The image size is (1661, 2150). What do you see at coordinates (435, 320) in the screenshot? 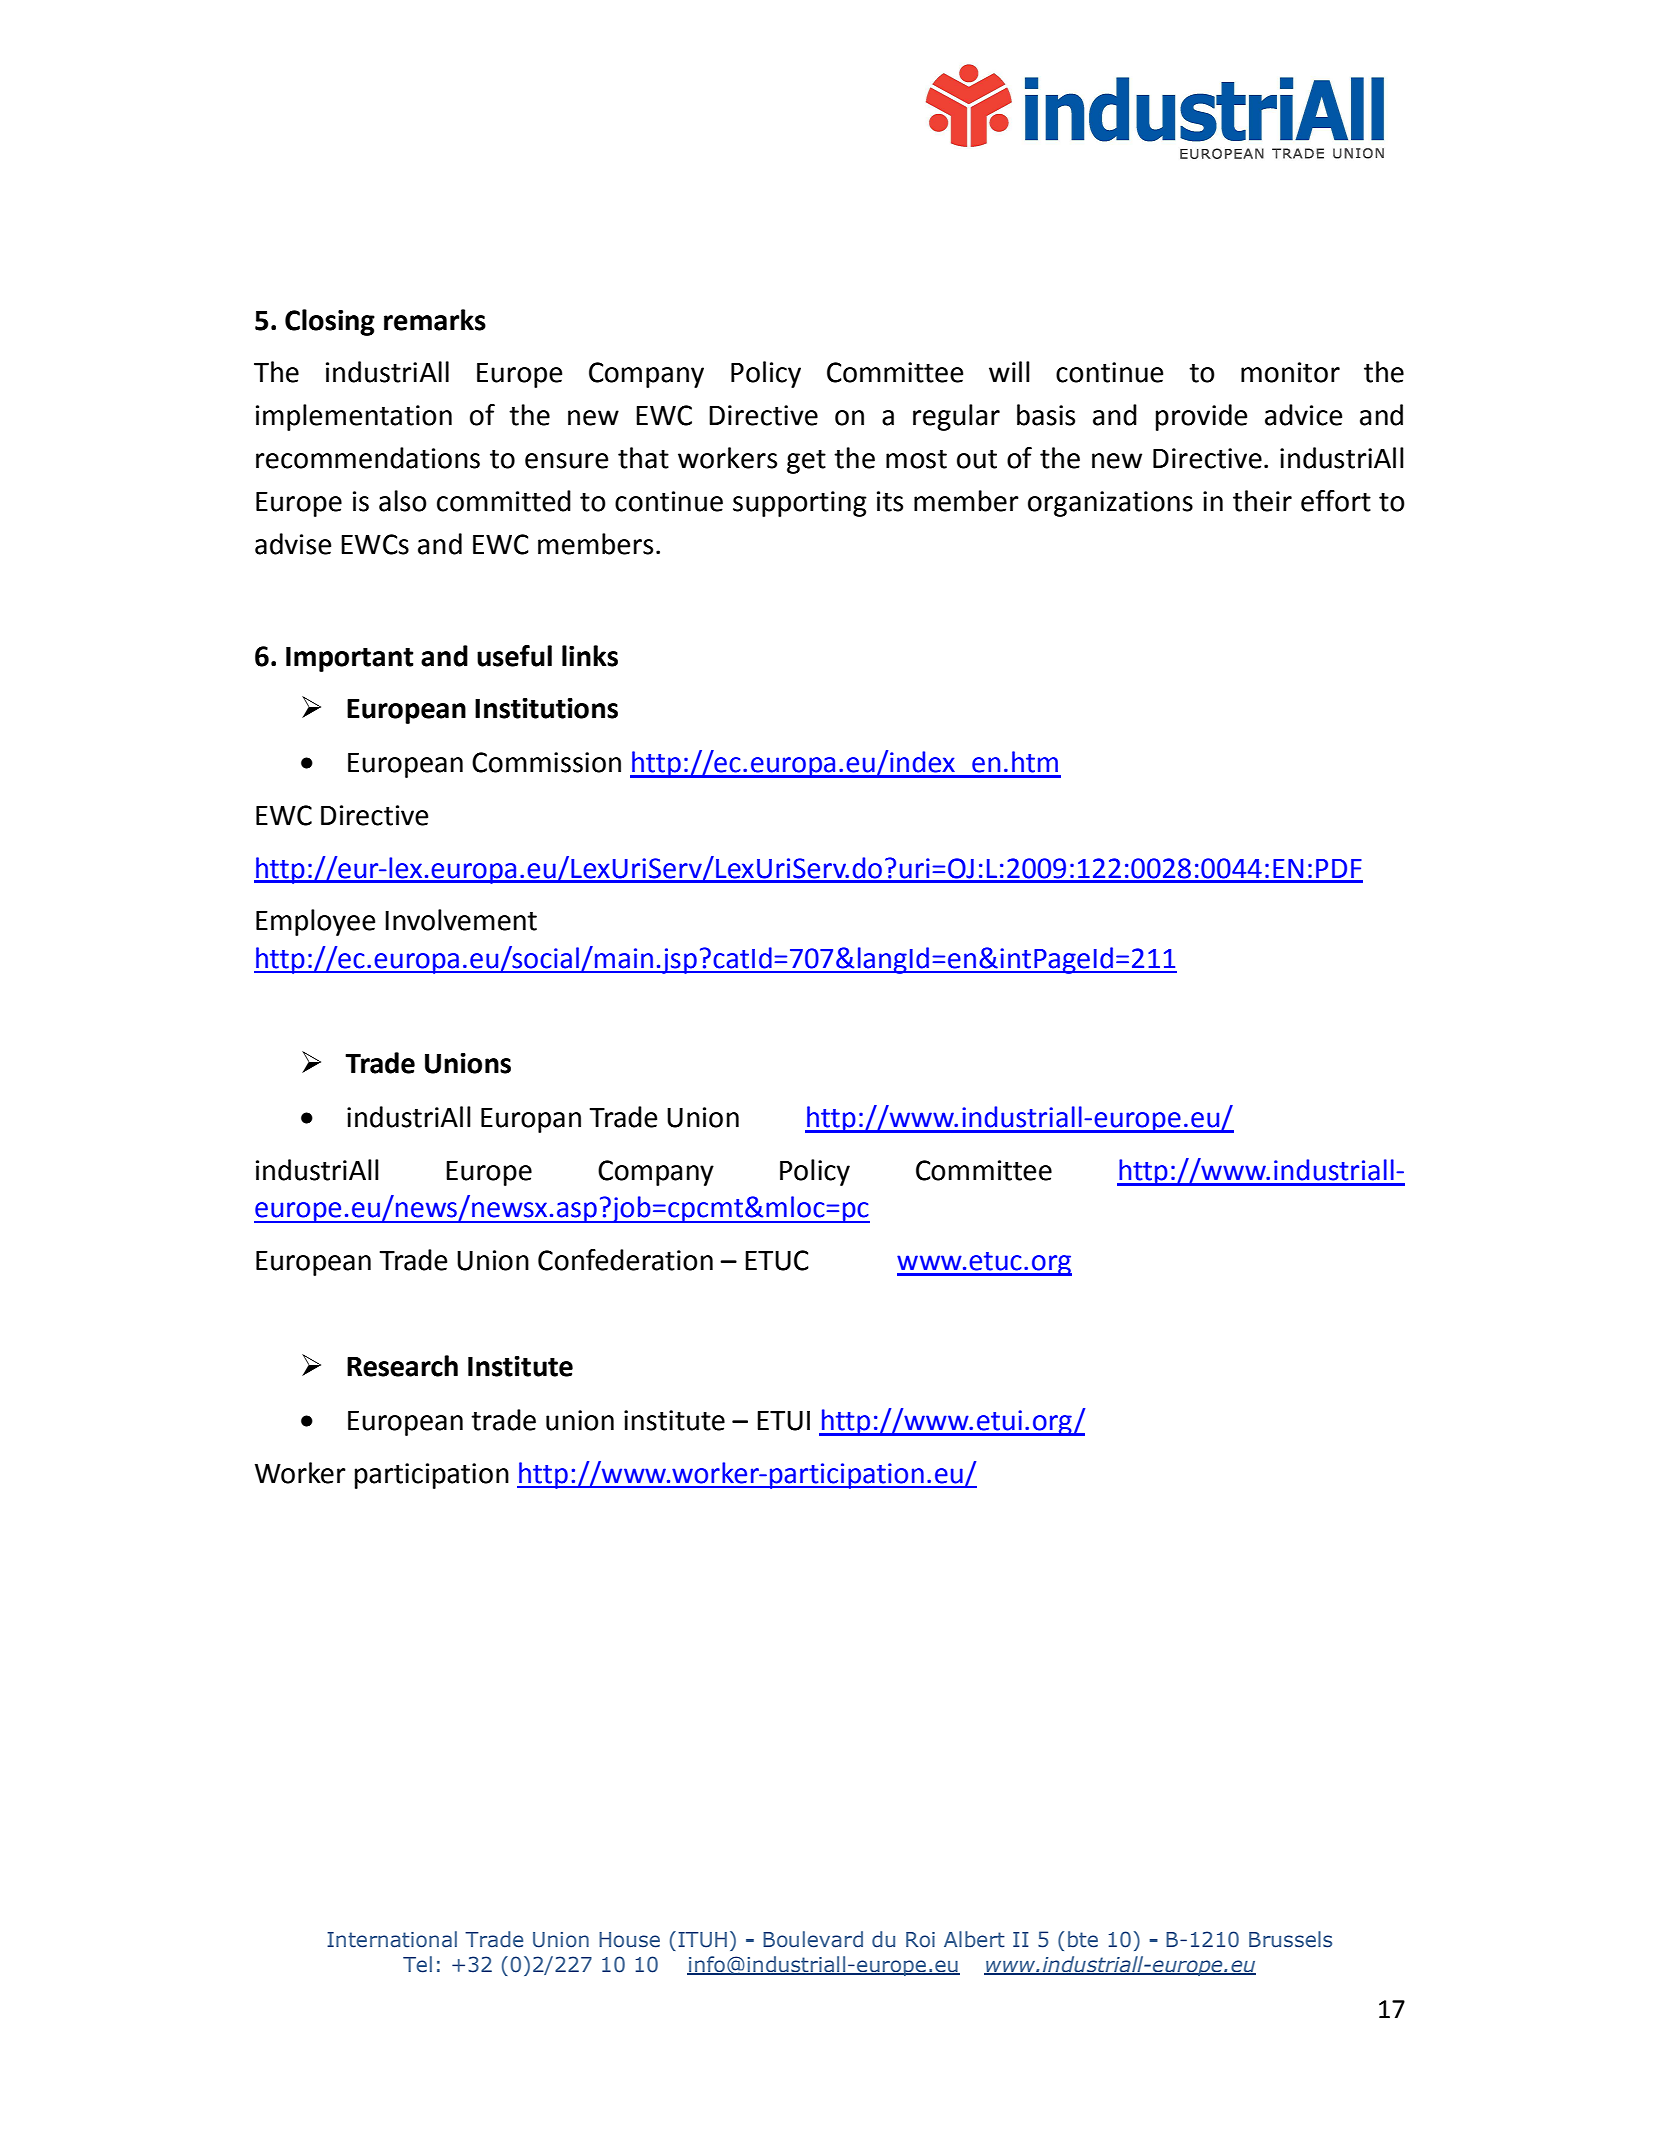
I see `remarks` at bounding box center [435, 320].
